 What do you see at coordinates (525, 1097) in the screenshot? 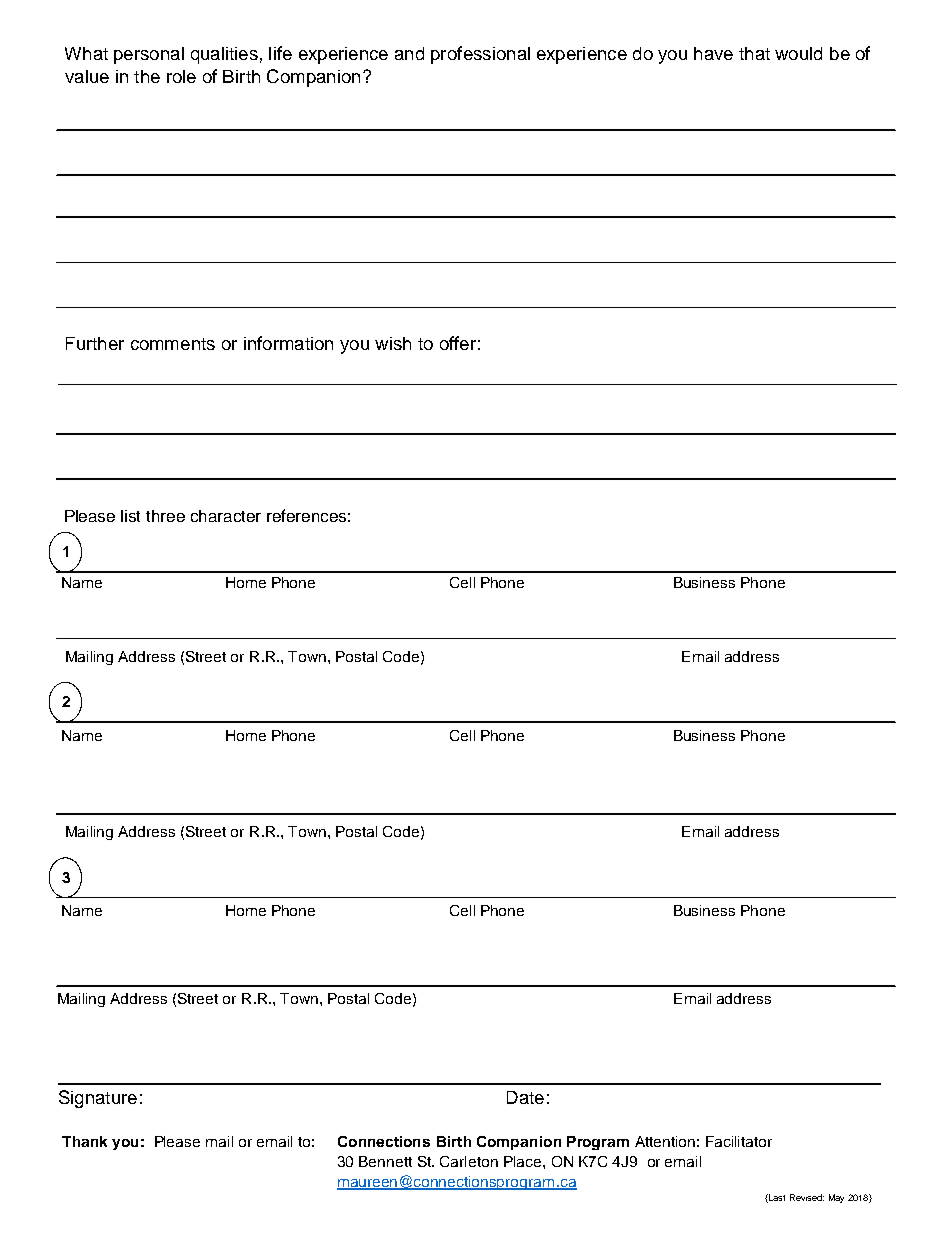
I see `Date` at bounding box center [525, 1097].
